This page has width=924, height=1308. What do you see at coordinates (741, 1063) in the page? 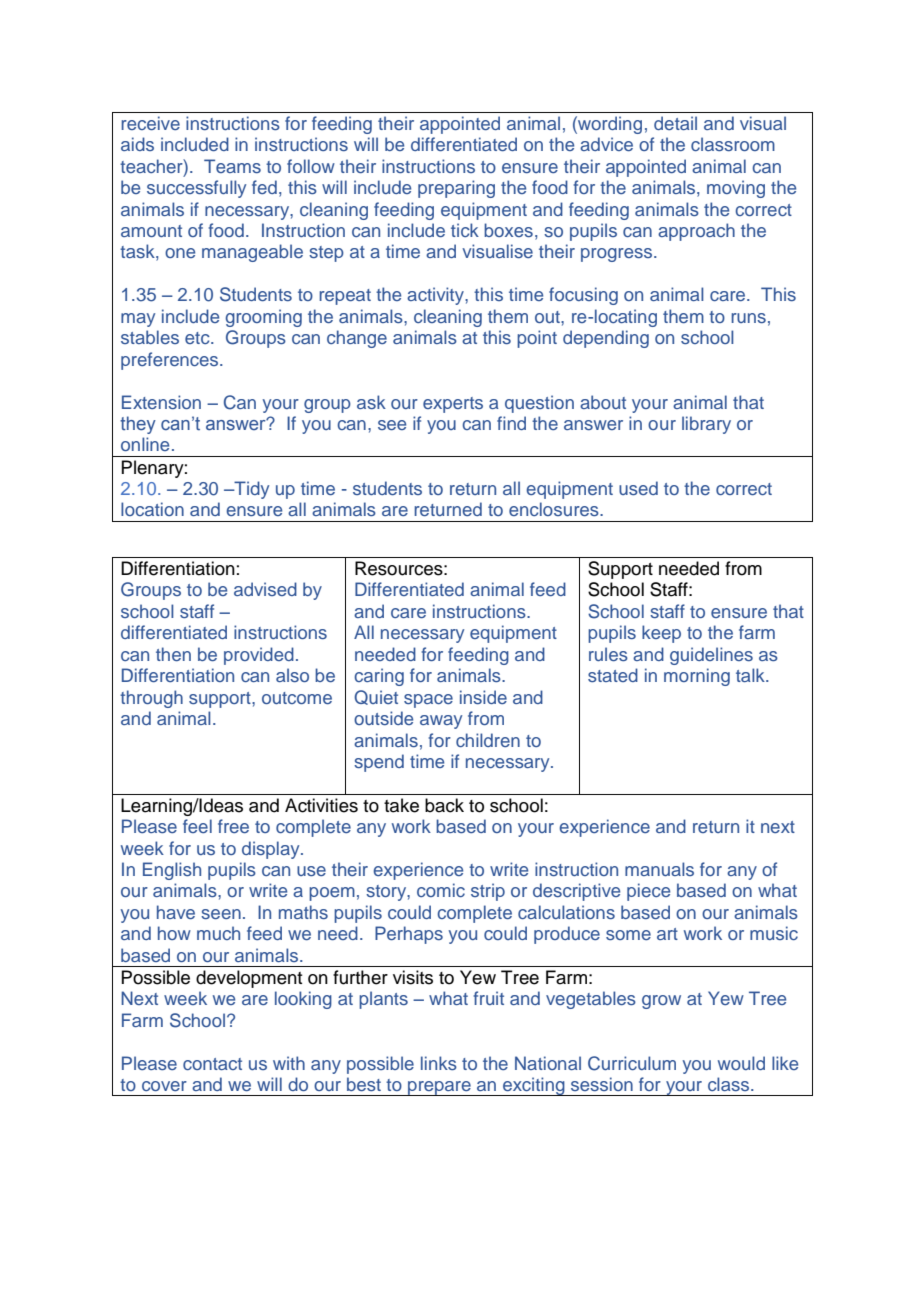
I see `would` at bounding box center [741, 1063].
